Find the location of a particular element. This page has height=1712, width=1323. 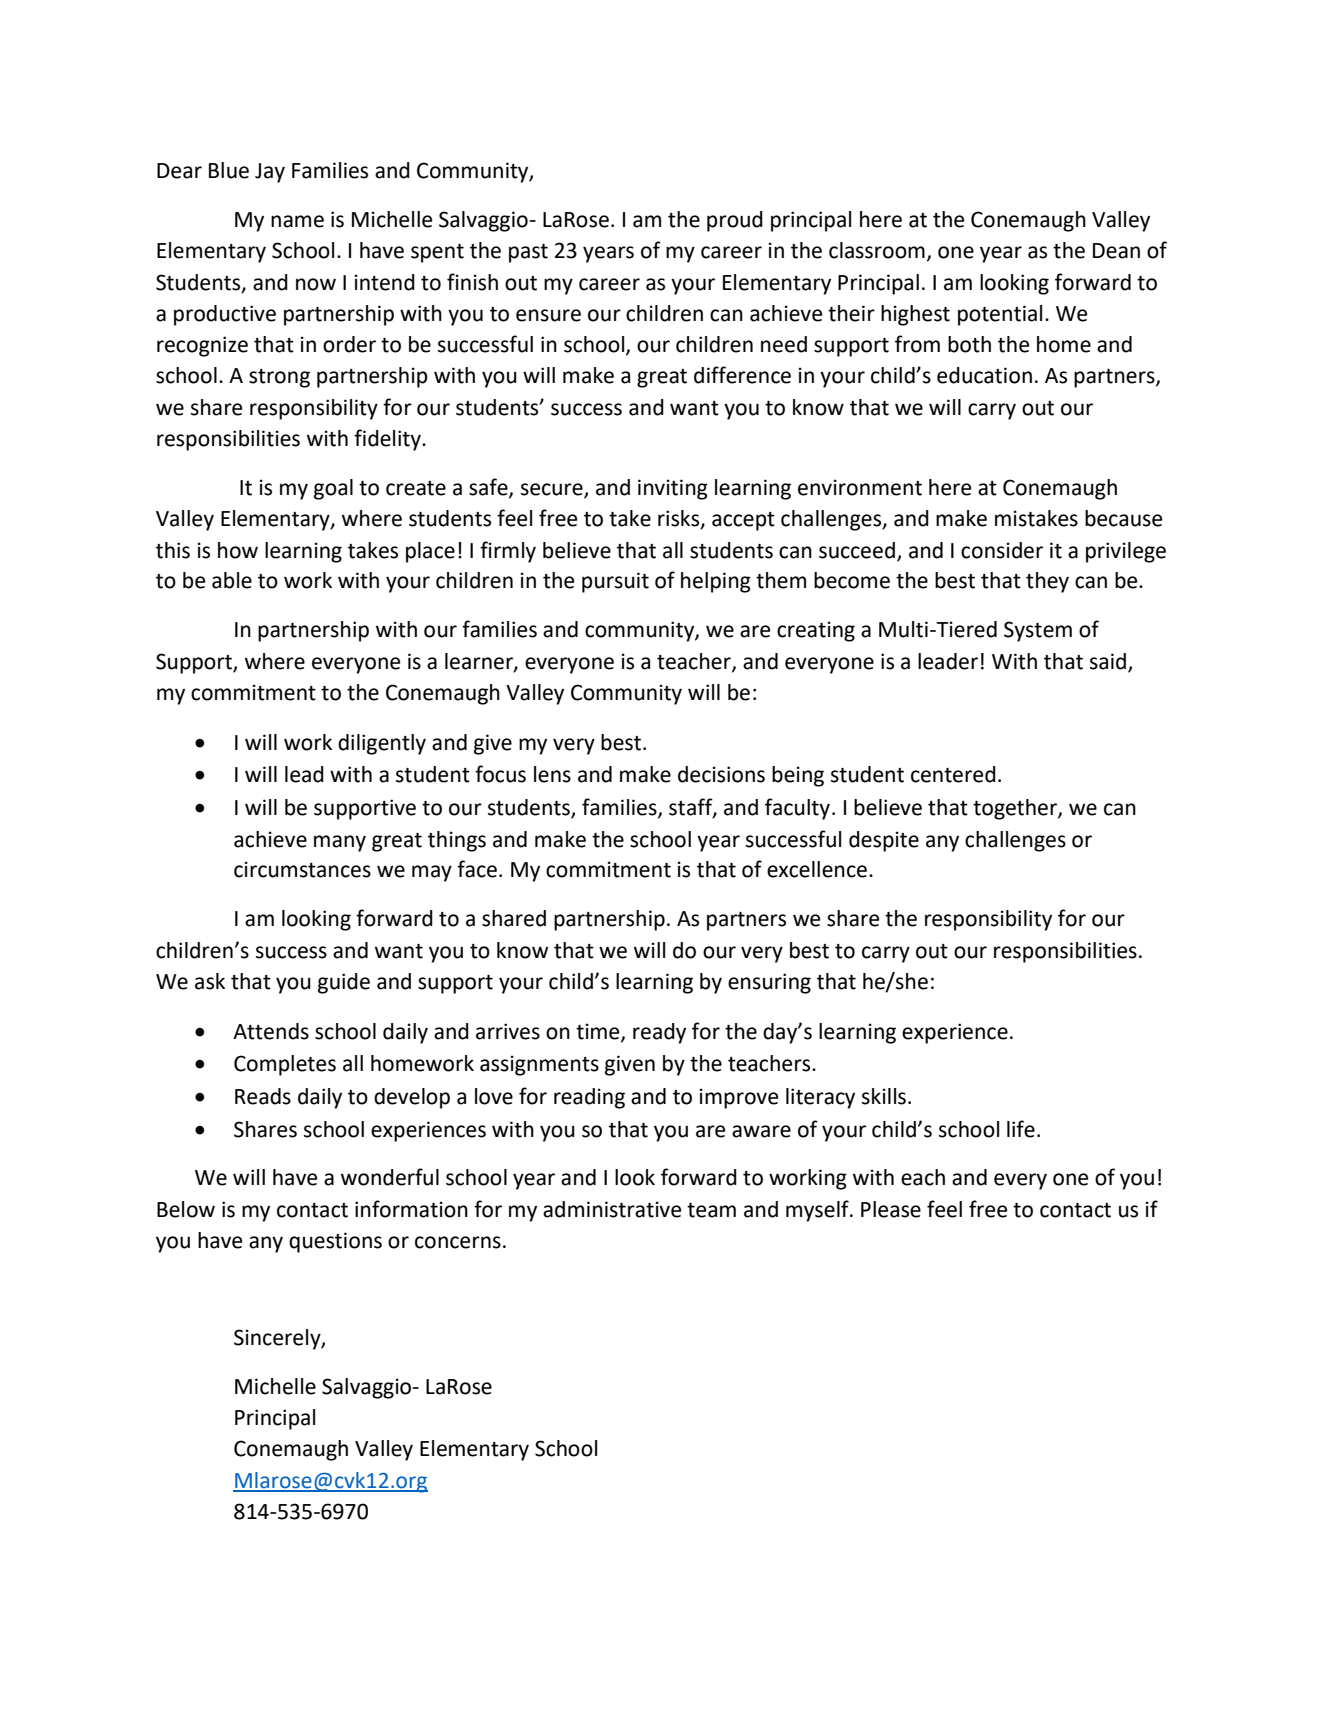

diligently is located at coordinates (382, 744).
